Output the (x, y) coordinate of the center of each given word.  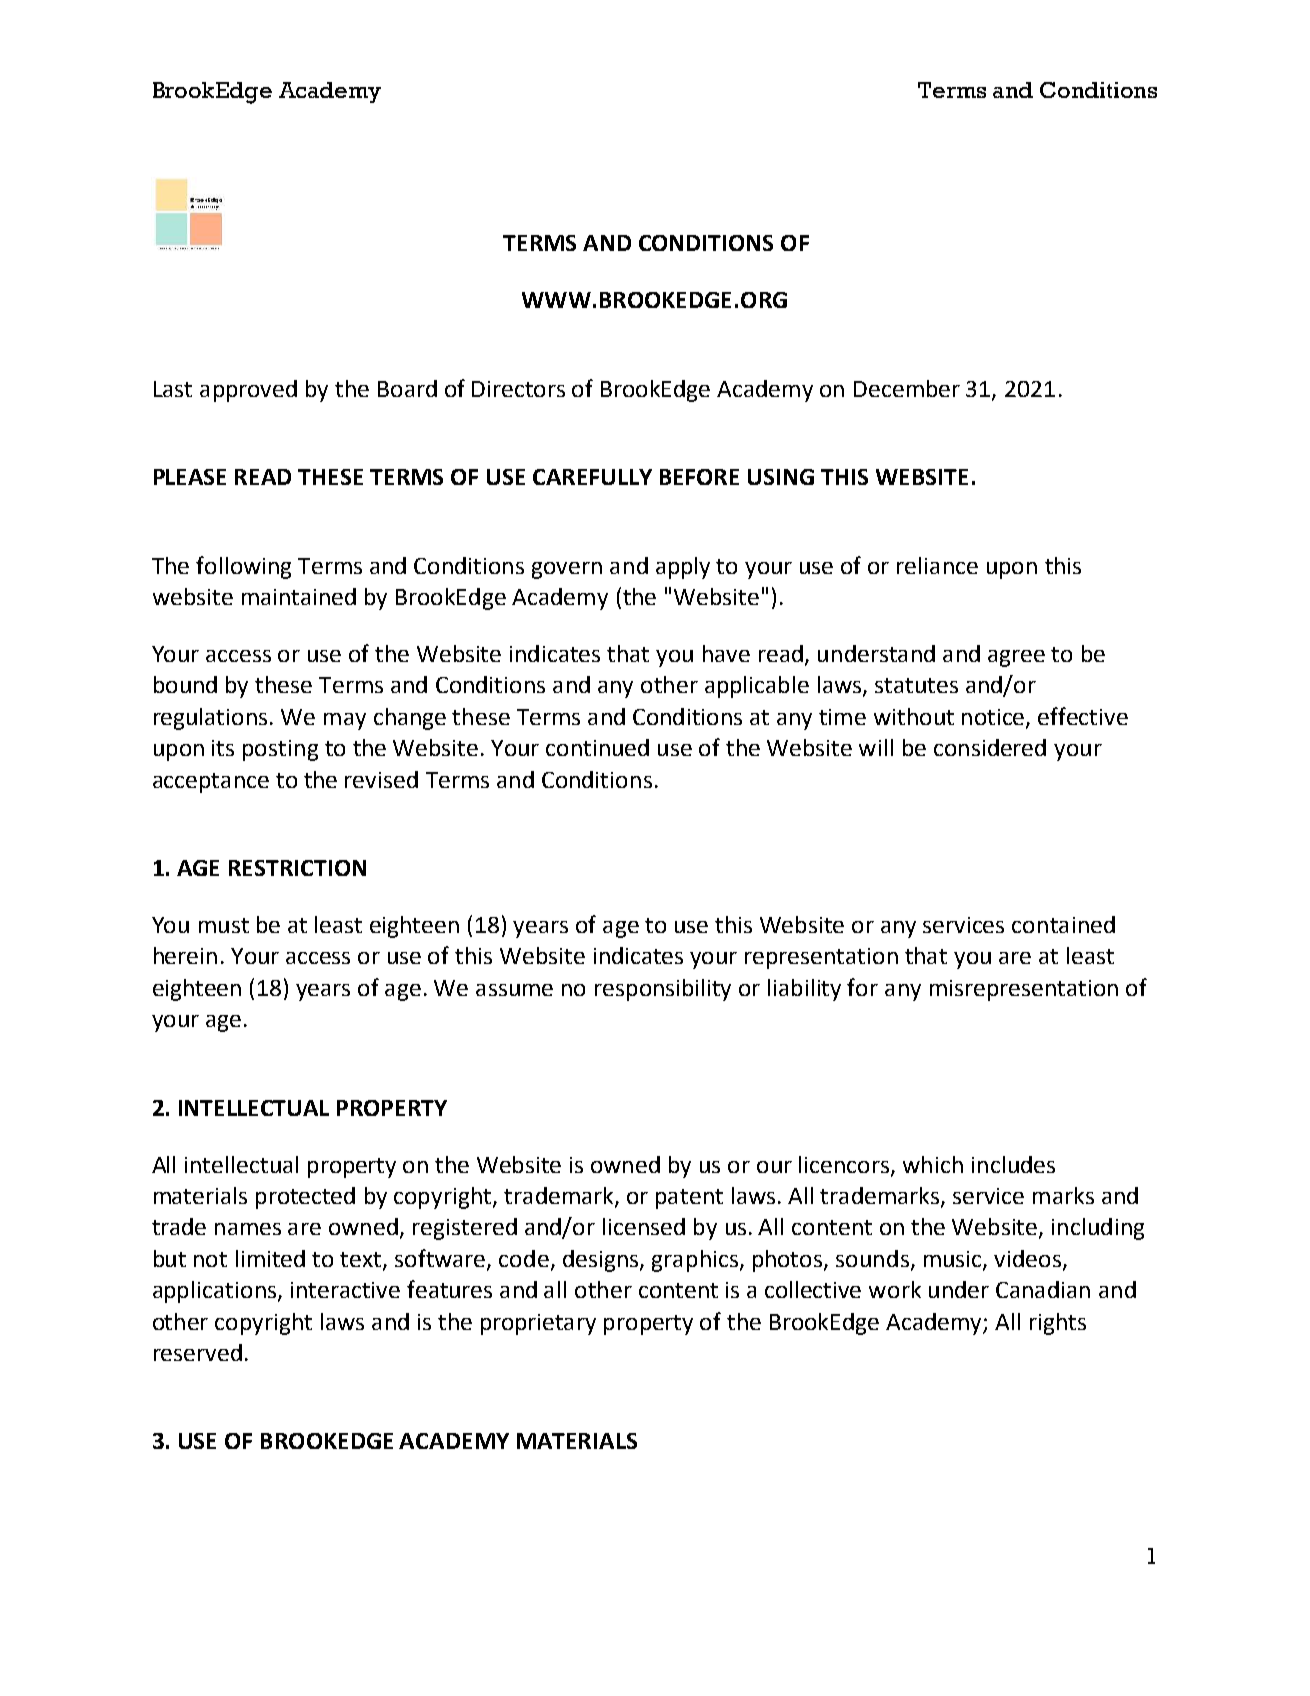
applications (216, 1292)
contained (1063, 924)
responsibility (663, 990)
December (907, 388)
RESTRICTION (297, 868)
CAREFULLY (592, 477)
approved (248, 391)
